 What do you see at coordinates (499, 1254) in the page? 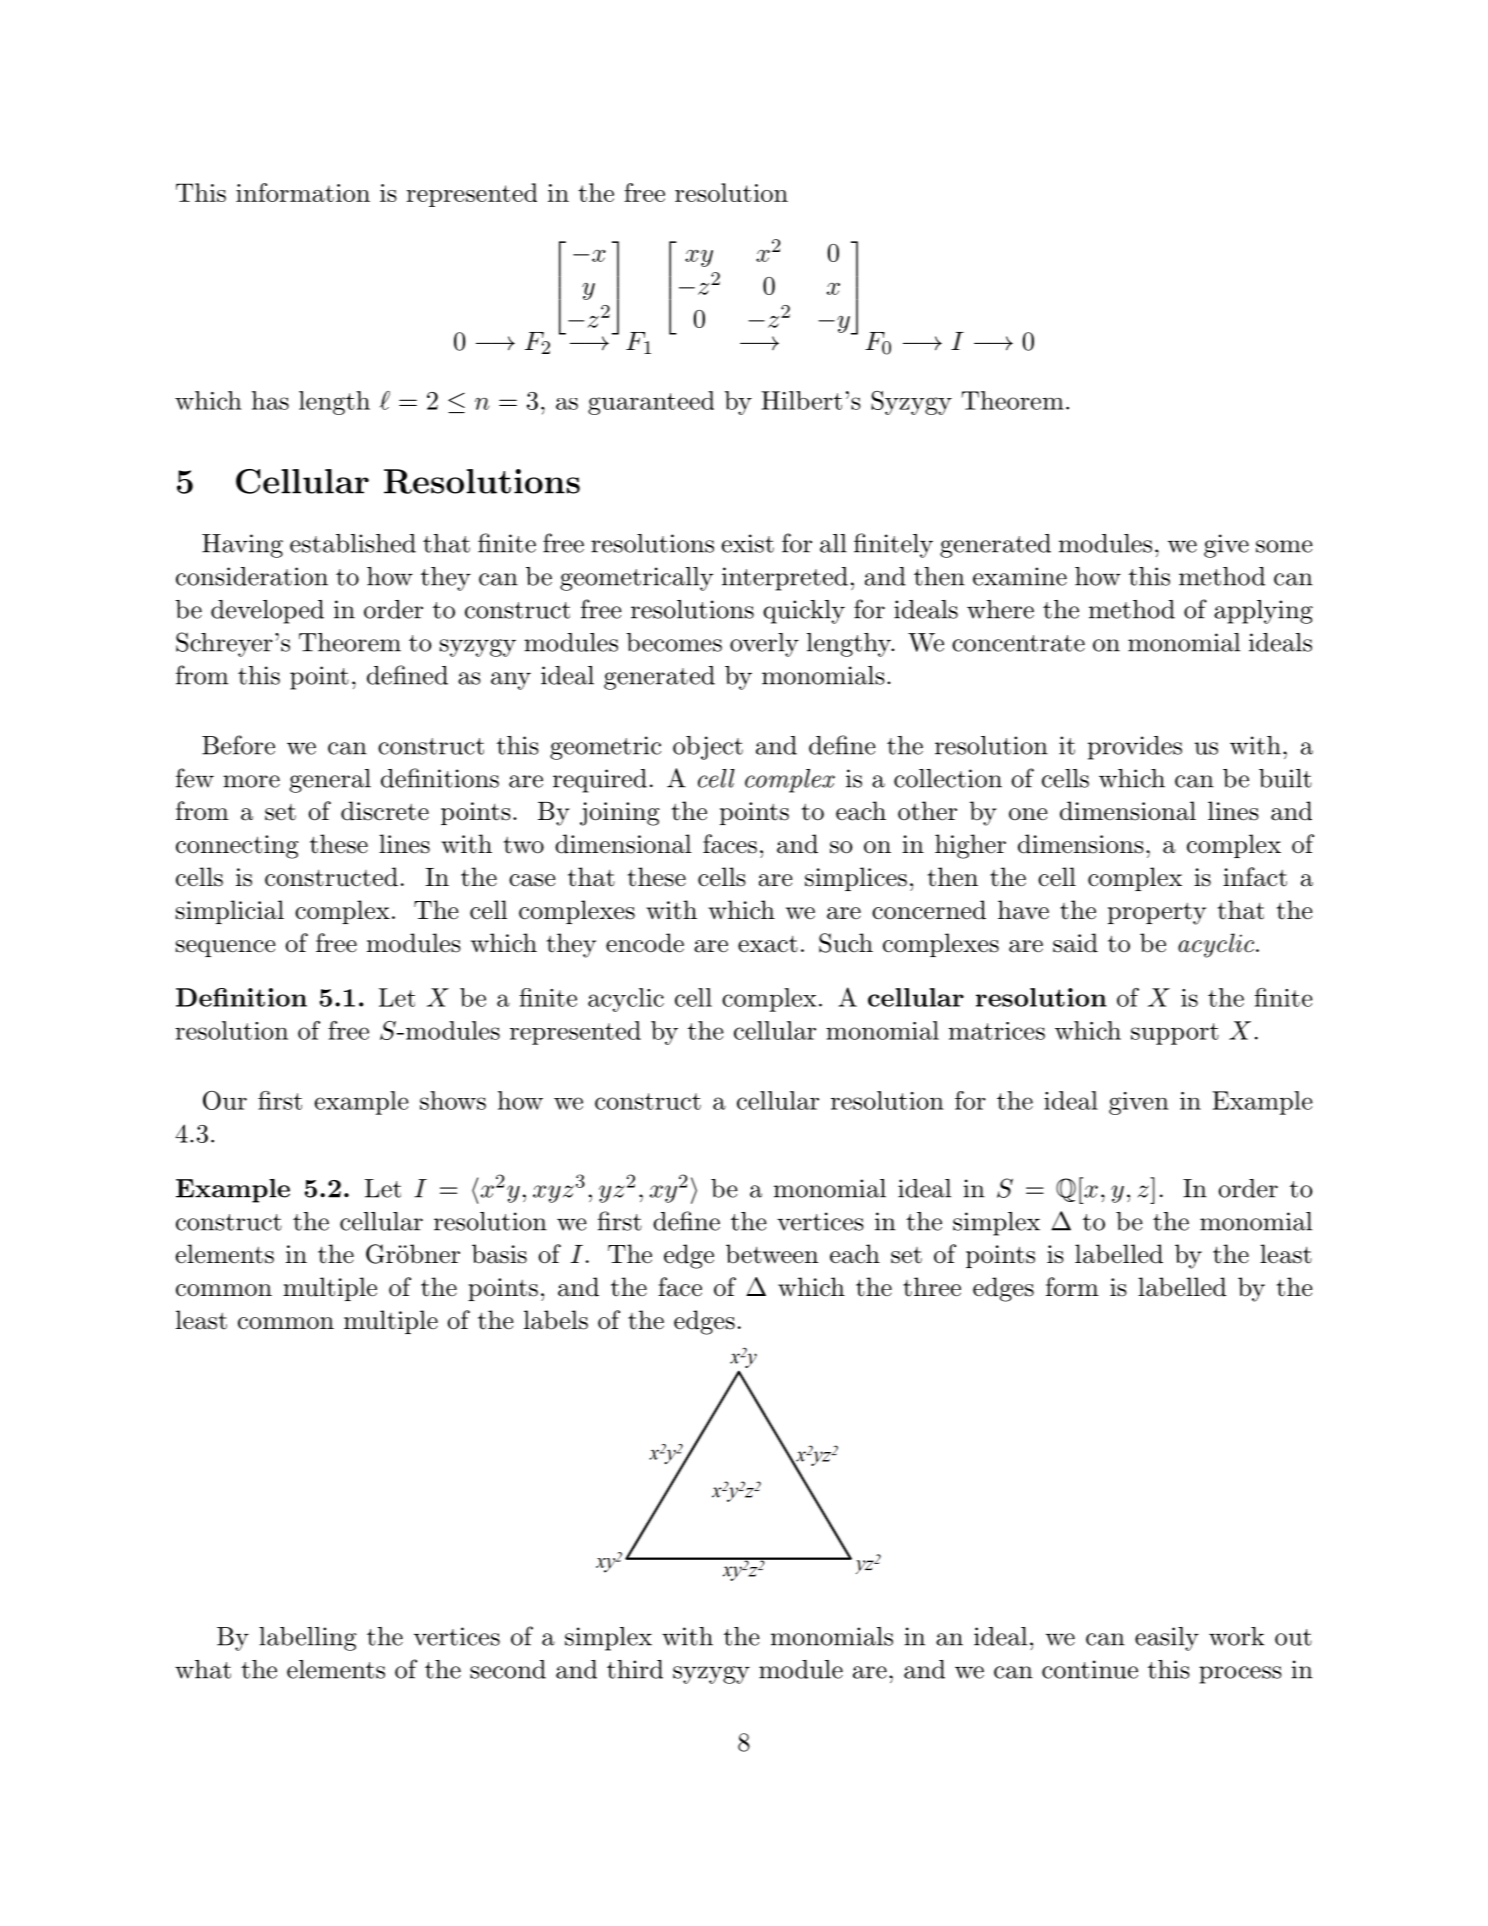
I see `basis` at bounding box center [499, 1254].
